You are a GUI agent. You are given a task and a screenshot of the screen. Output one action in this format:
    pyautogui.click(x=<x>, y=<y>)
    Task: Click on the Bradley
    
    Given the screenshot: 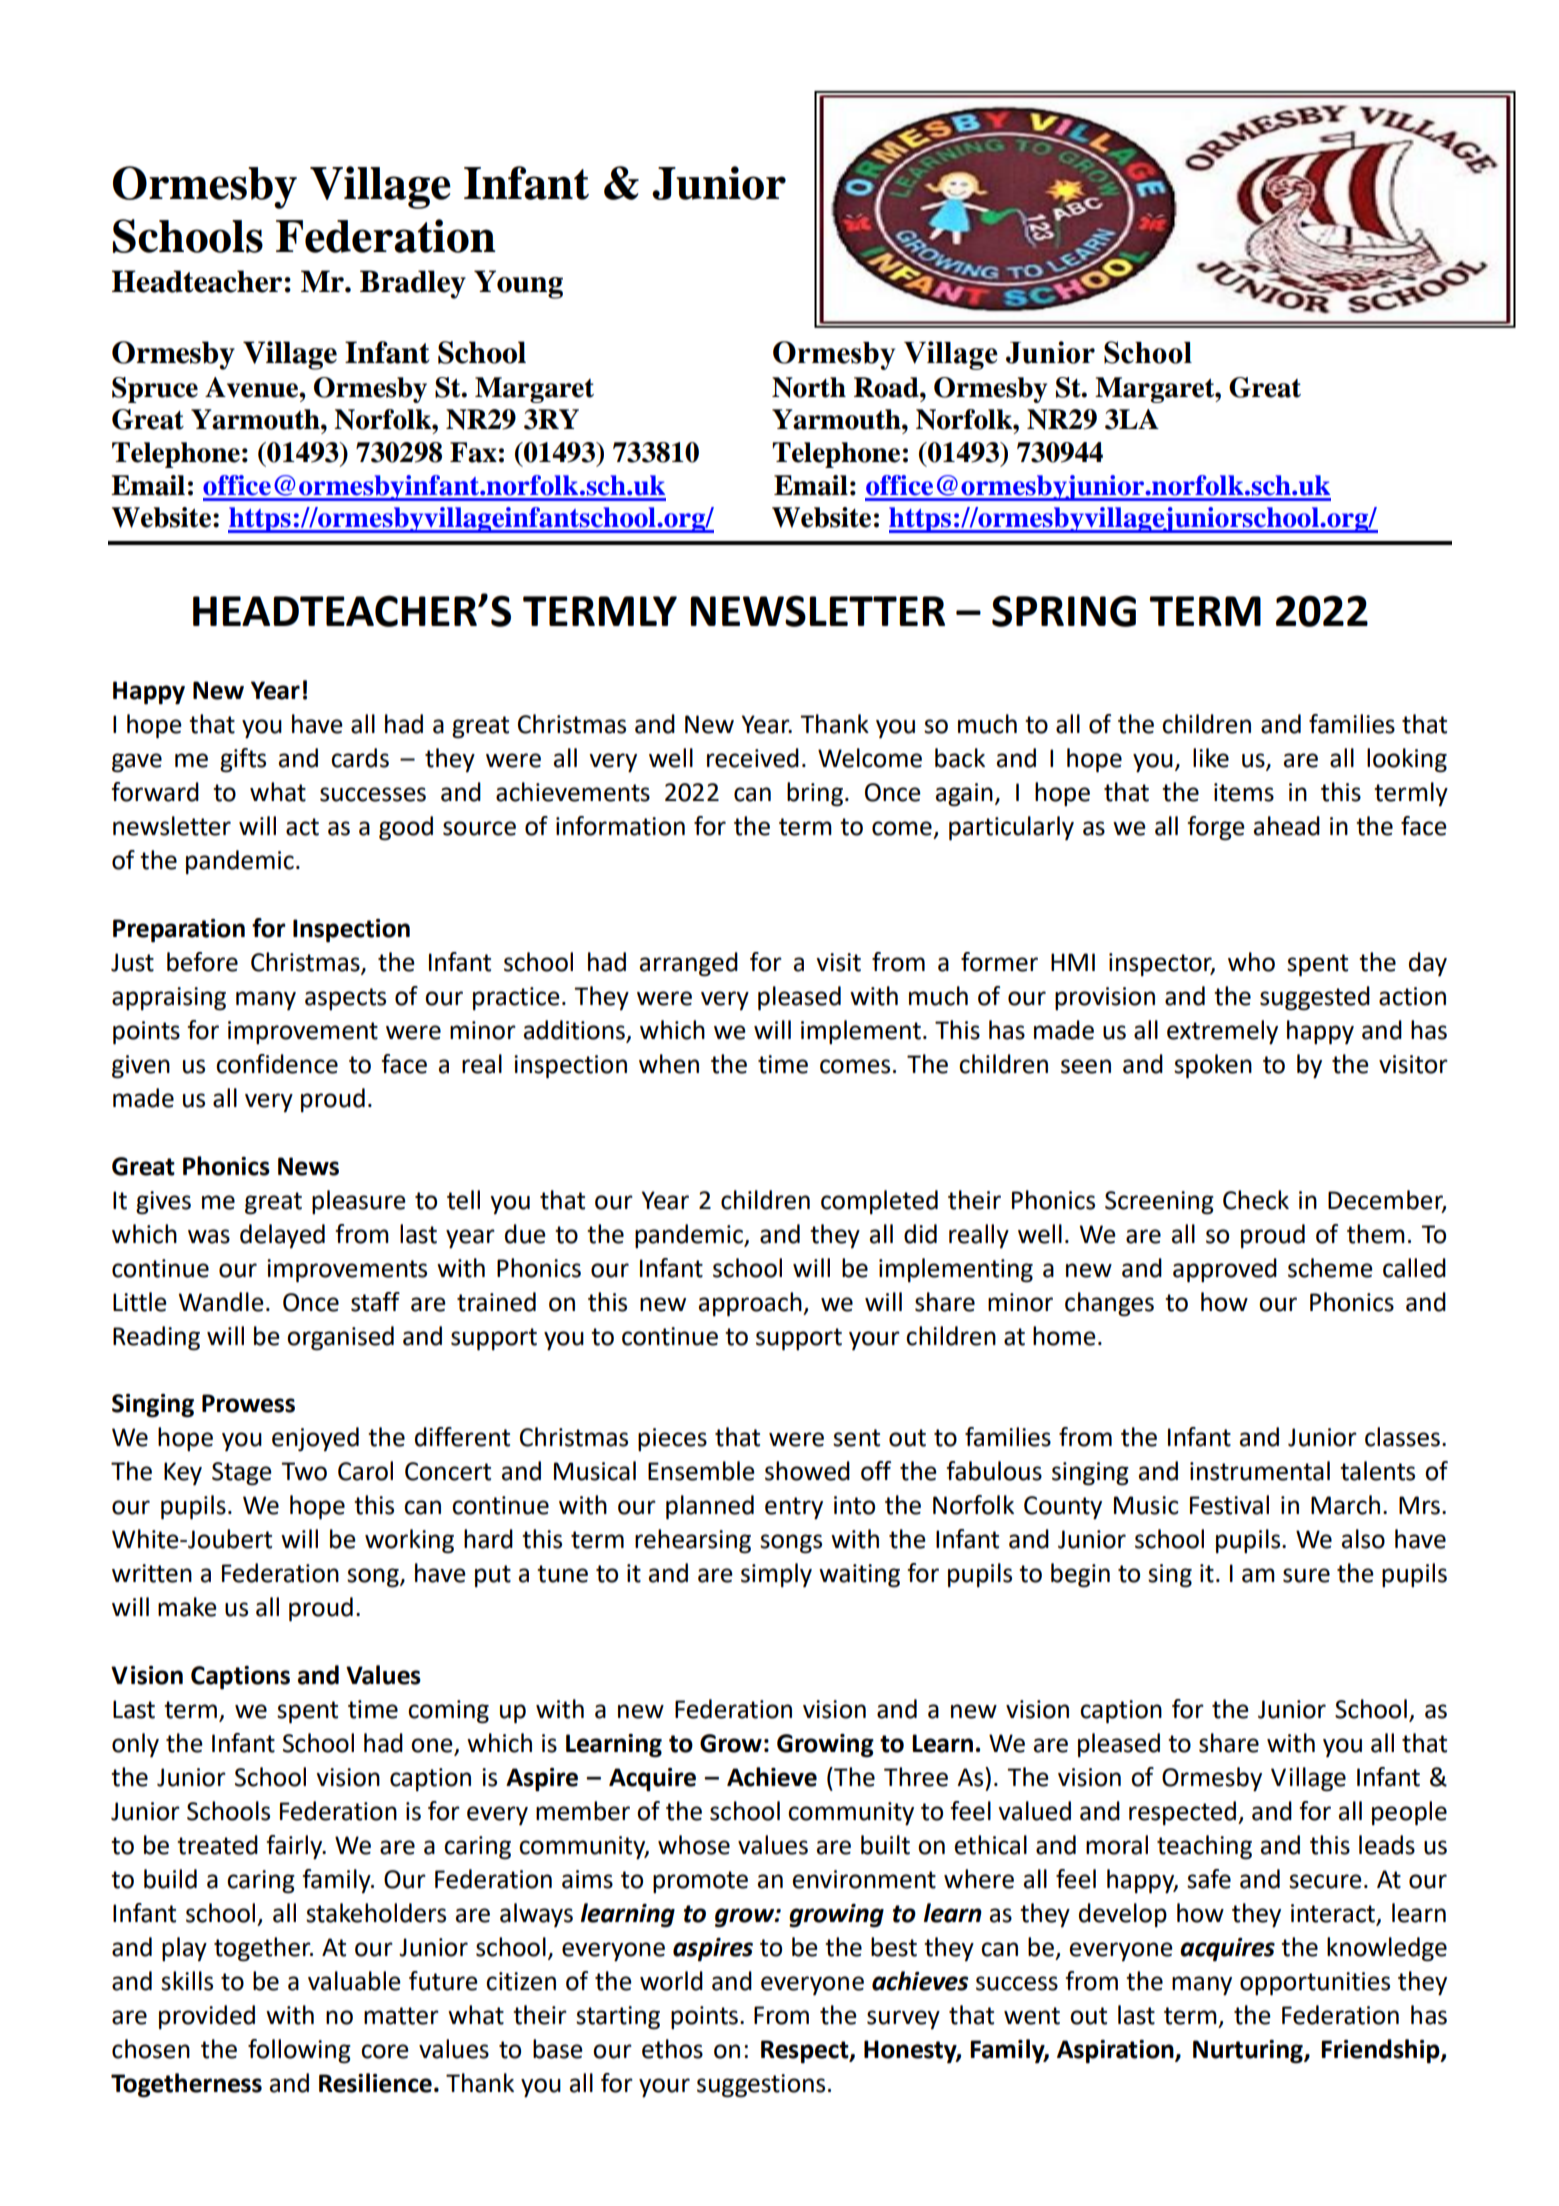 What is the action you would take?
    pyautogui.click(x=413, y=284)
